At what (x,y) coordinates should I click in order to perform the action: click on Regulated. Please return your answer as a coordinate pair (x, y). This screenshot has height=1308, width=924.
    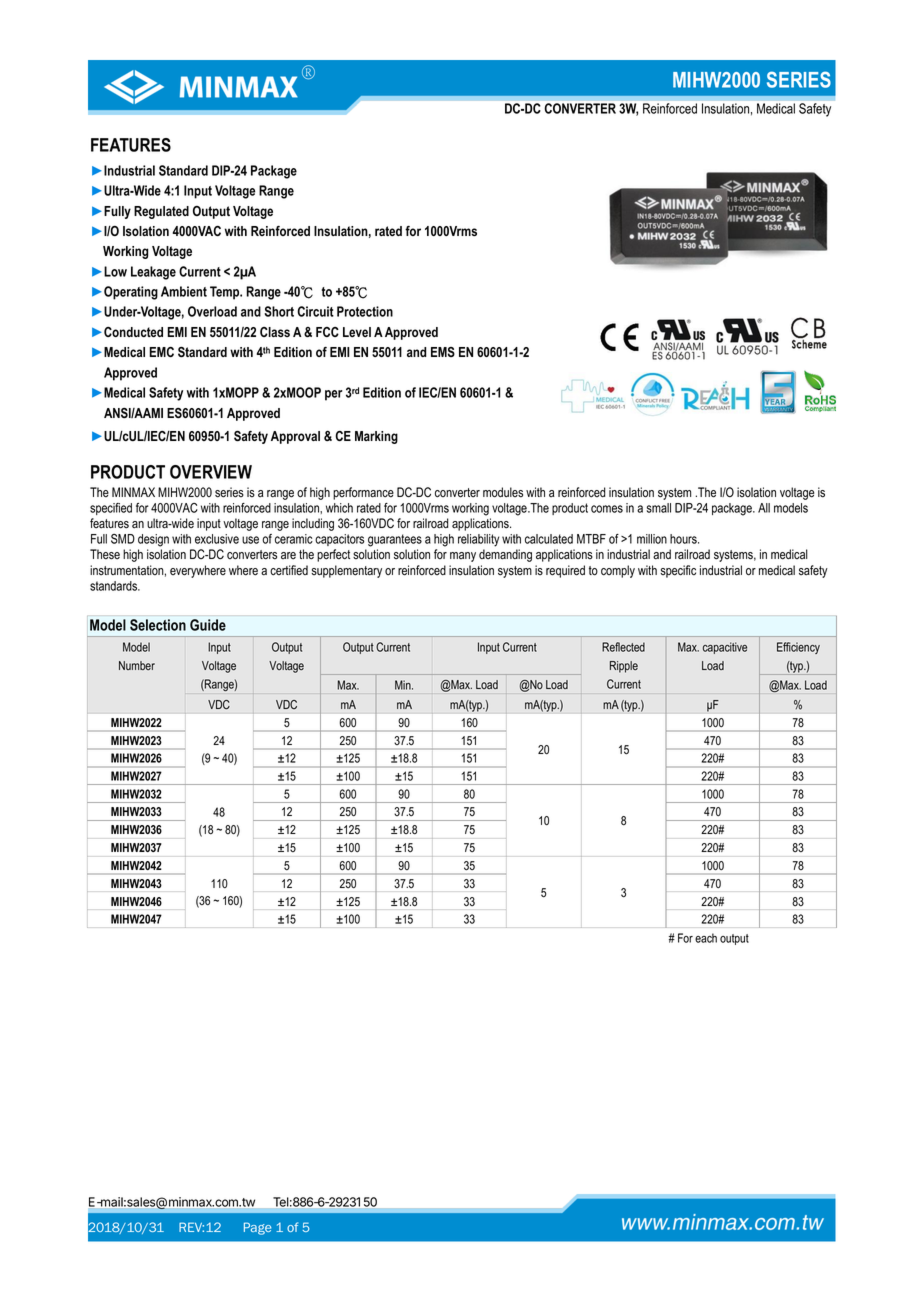
    Looking at the image, I should click on (161, 212).
